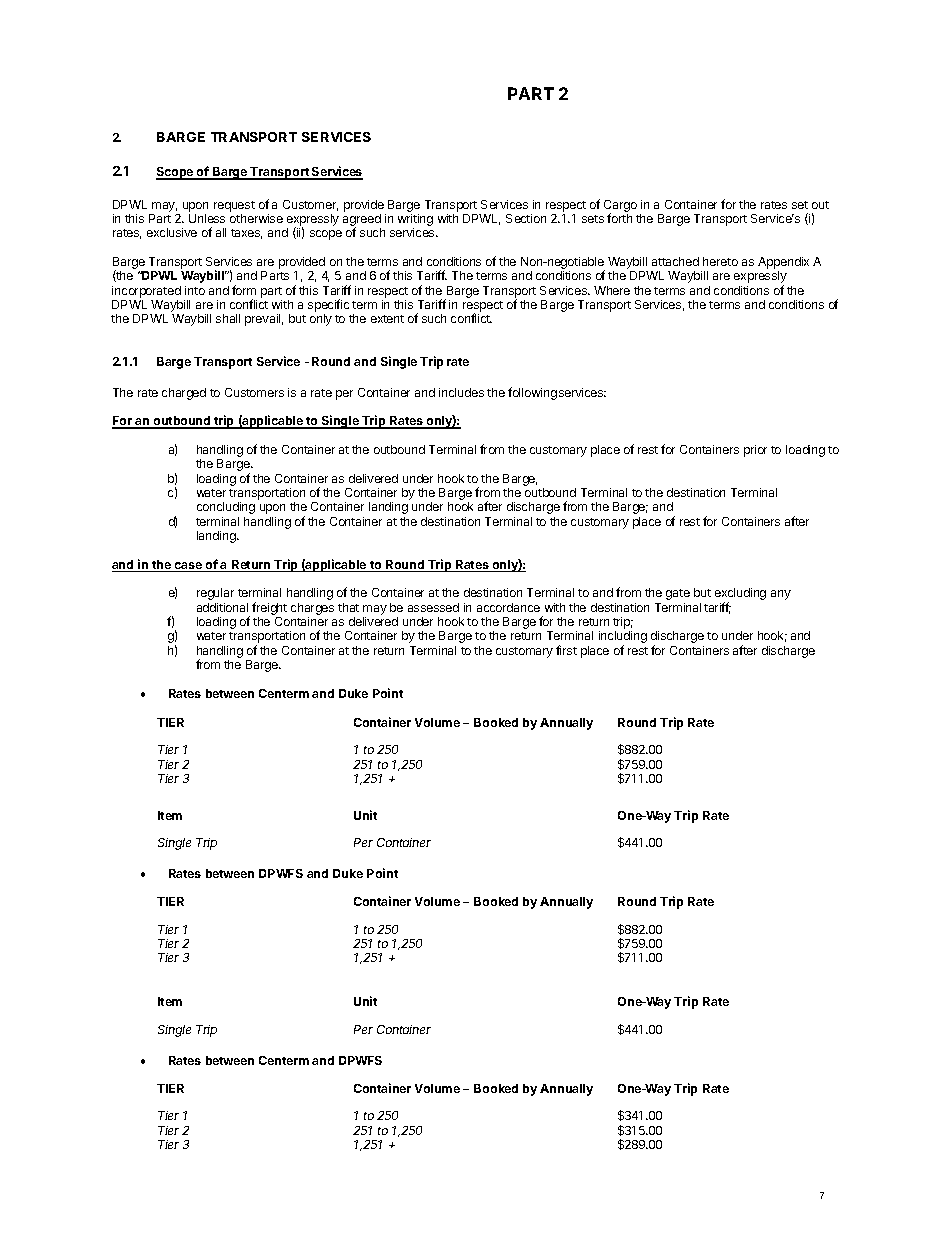 This screenshot has width=952, height=1233. What do you see at coordinates (623, 638) in the screenshot?
I see `including` at bounding box center [623, 638].
